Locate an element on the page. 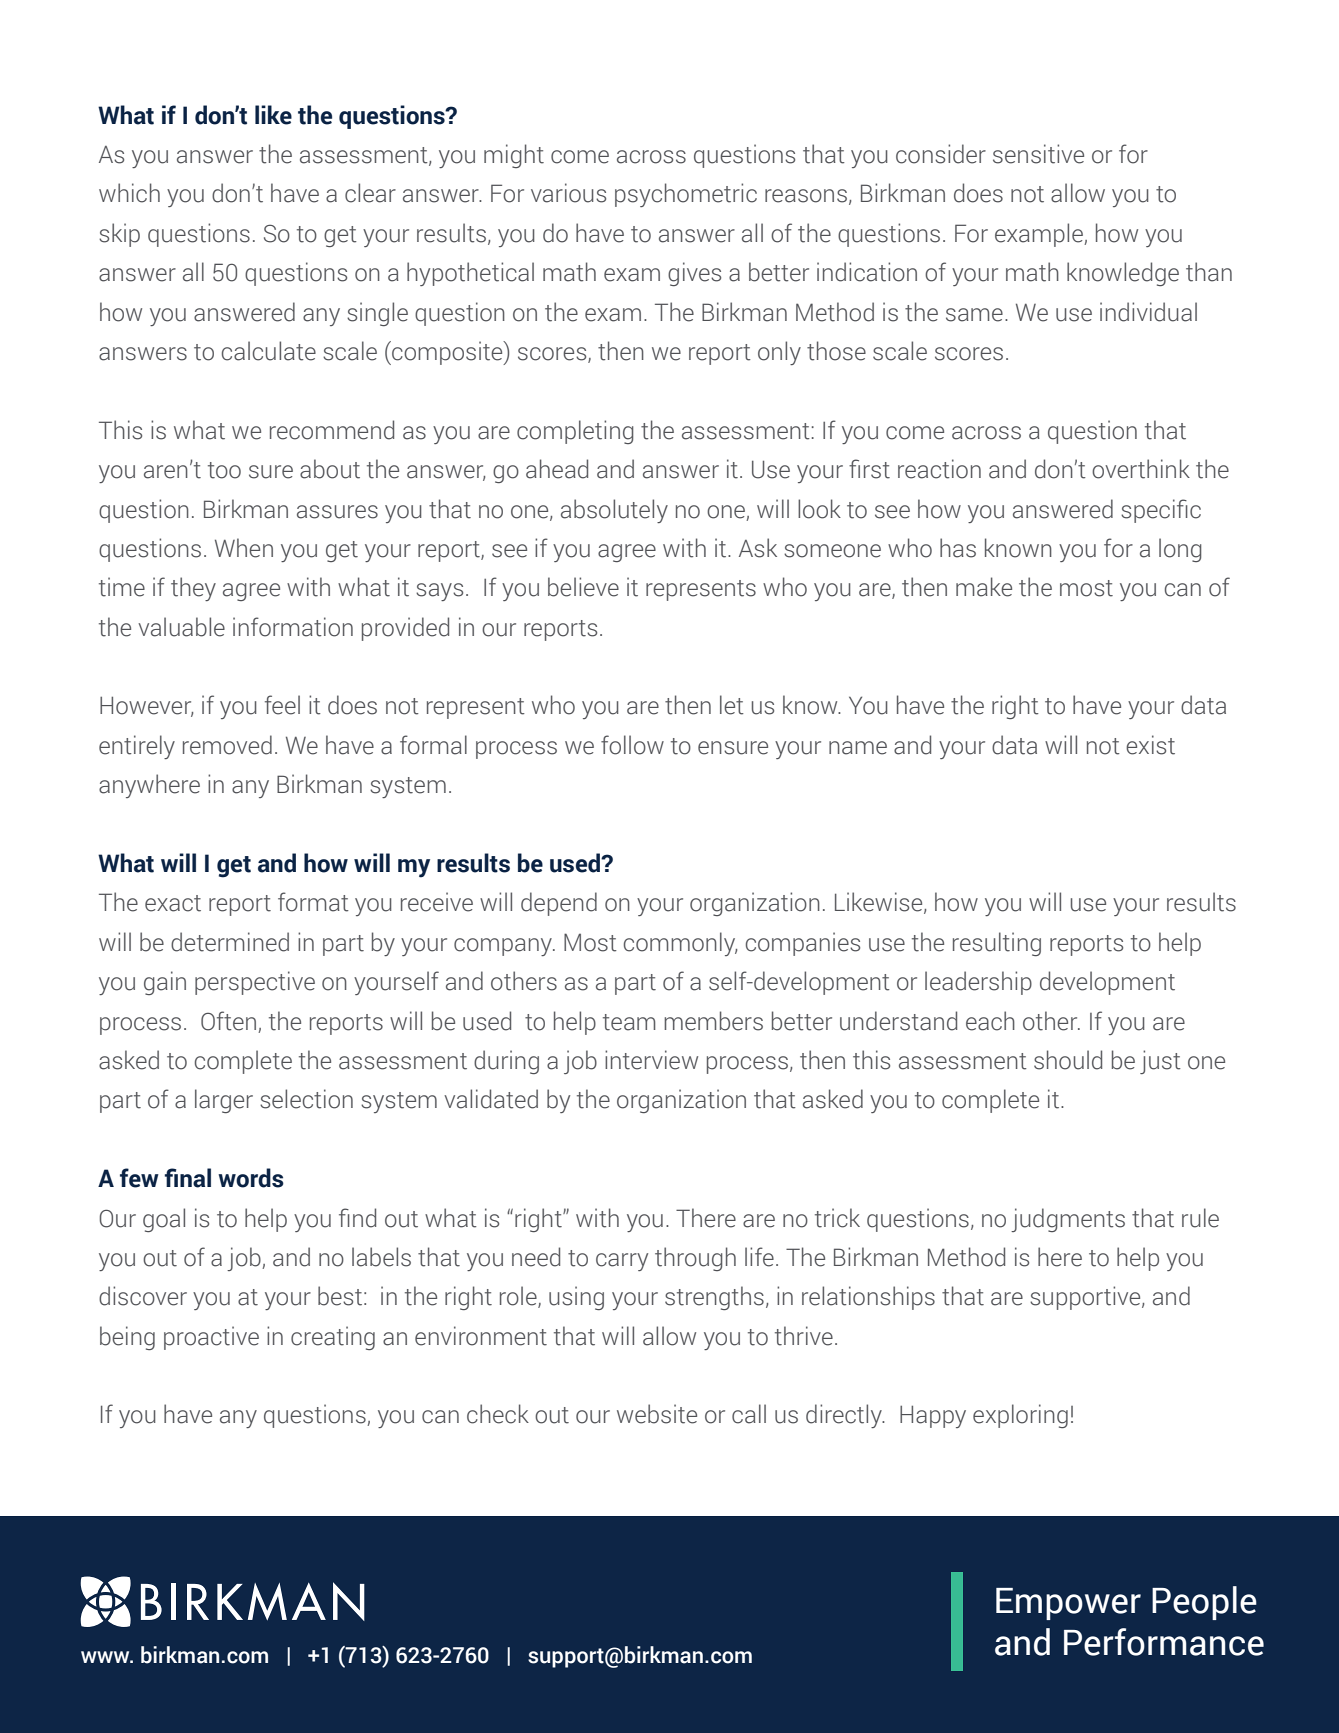 This document has height=1733, width=1339. feel is located at coordinates (282, 705).
